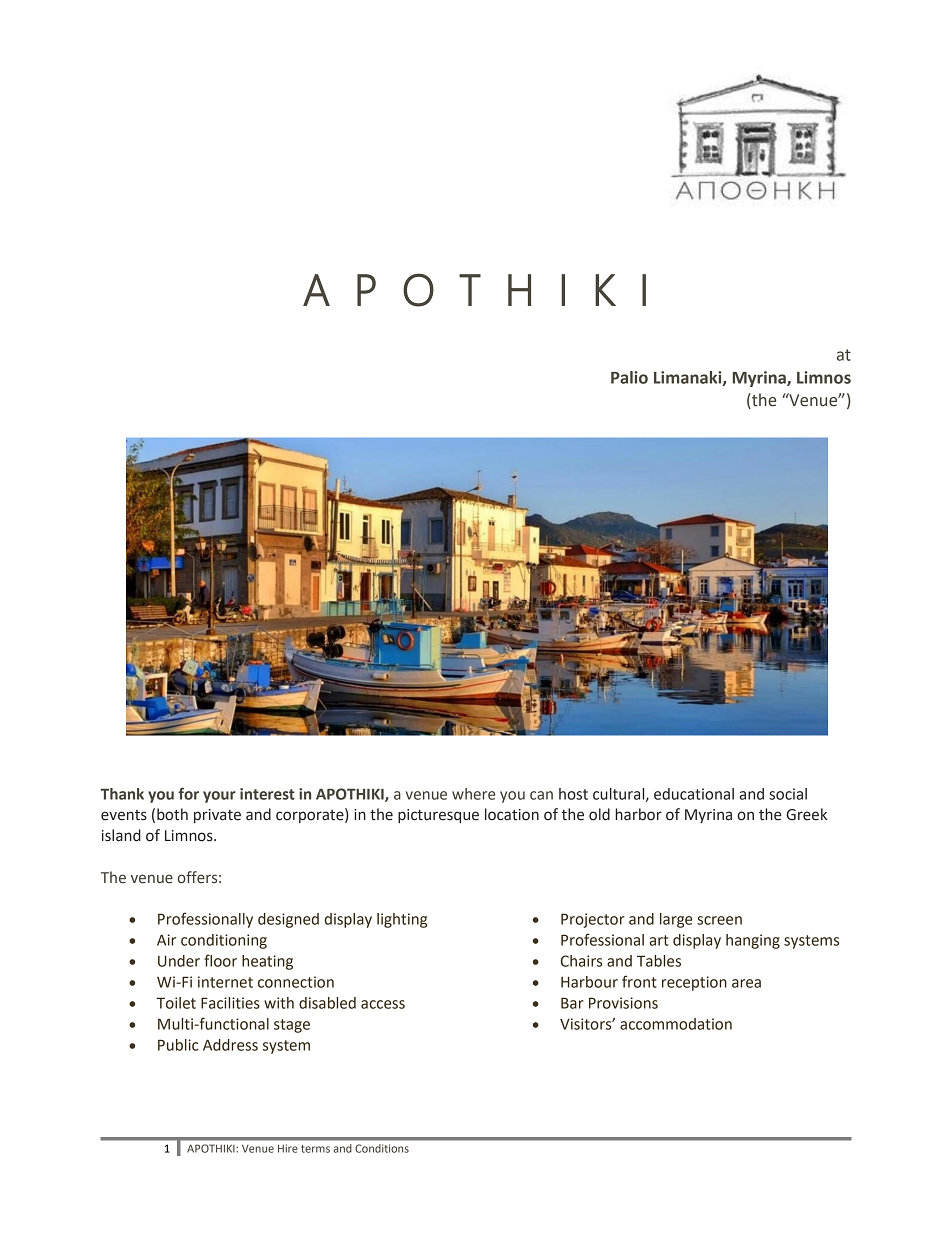  I want to click on your, so click(219, 797).
